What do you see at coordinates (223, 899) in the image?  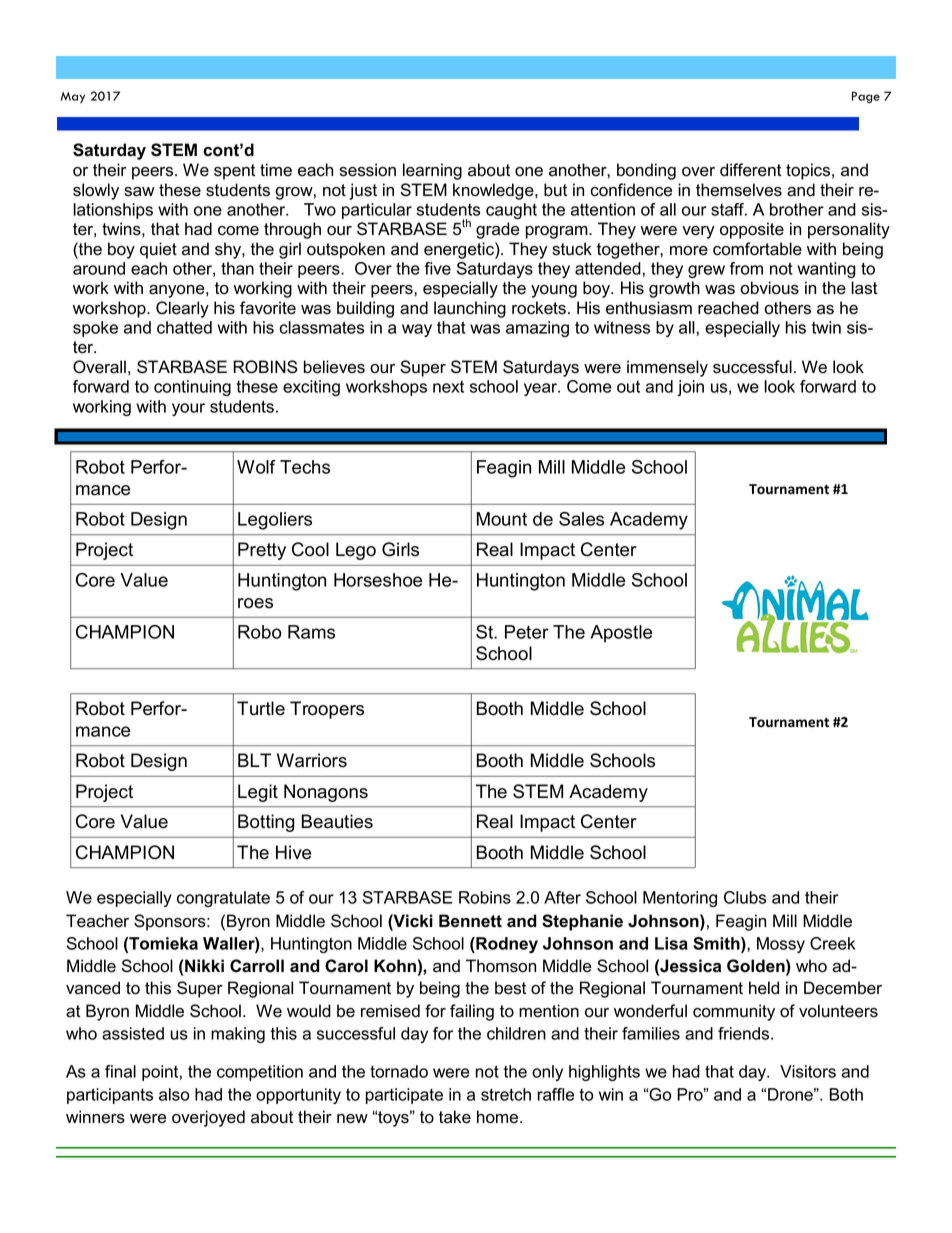 I see `congratulate` at bounding box center [223, 899].
